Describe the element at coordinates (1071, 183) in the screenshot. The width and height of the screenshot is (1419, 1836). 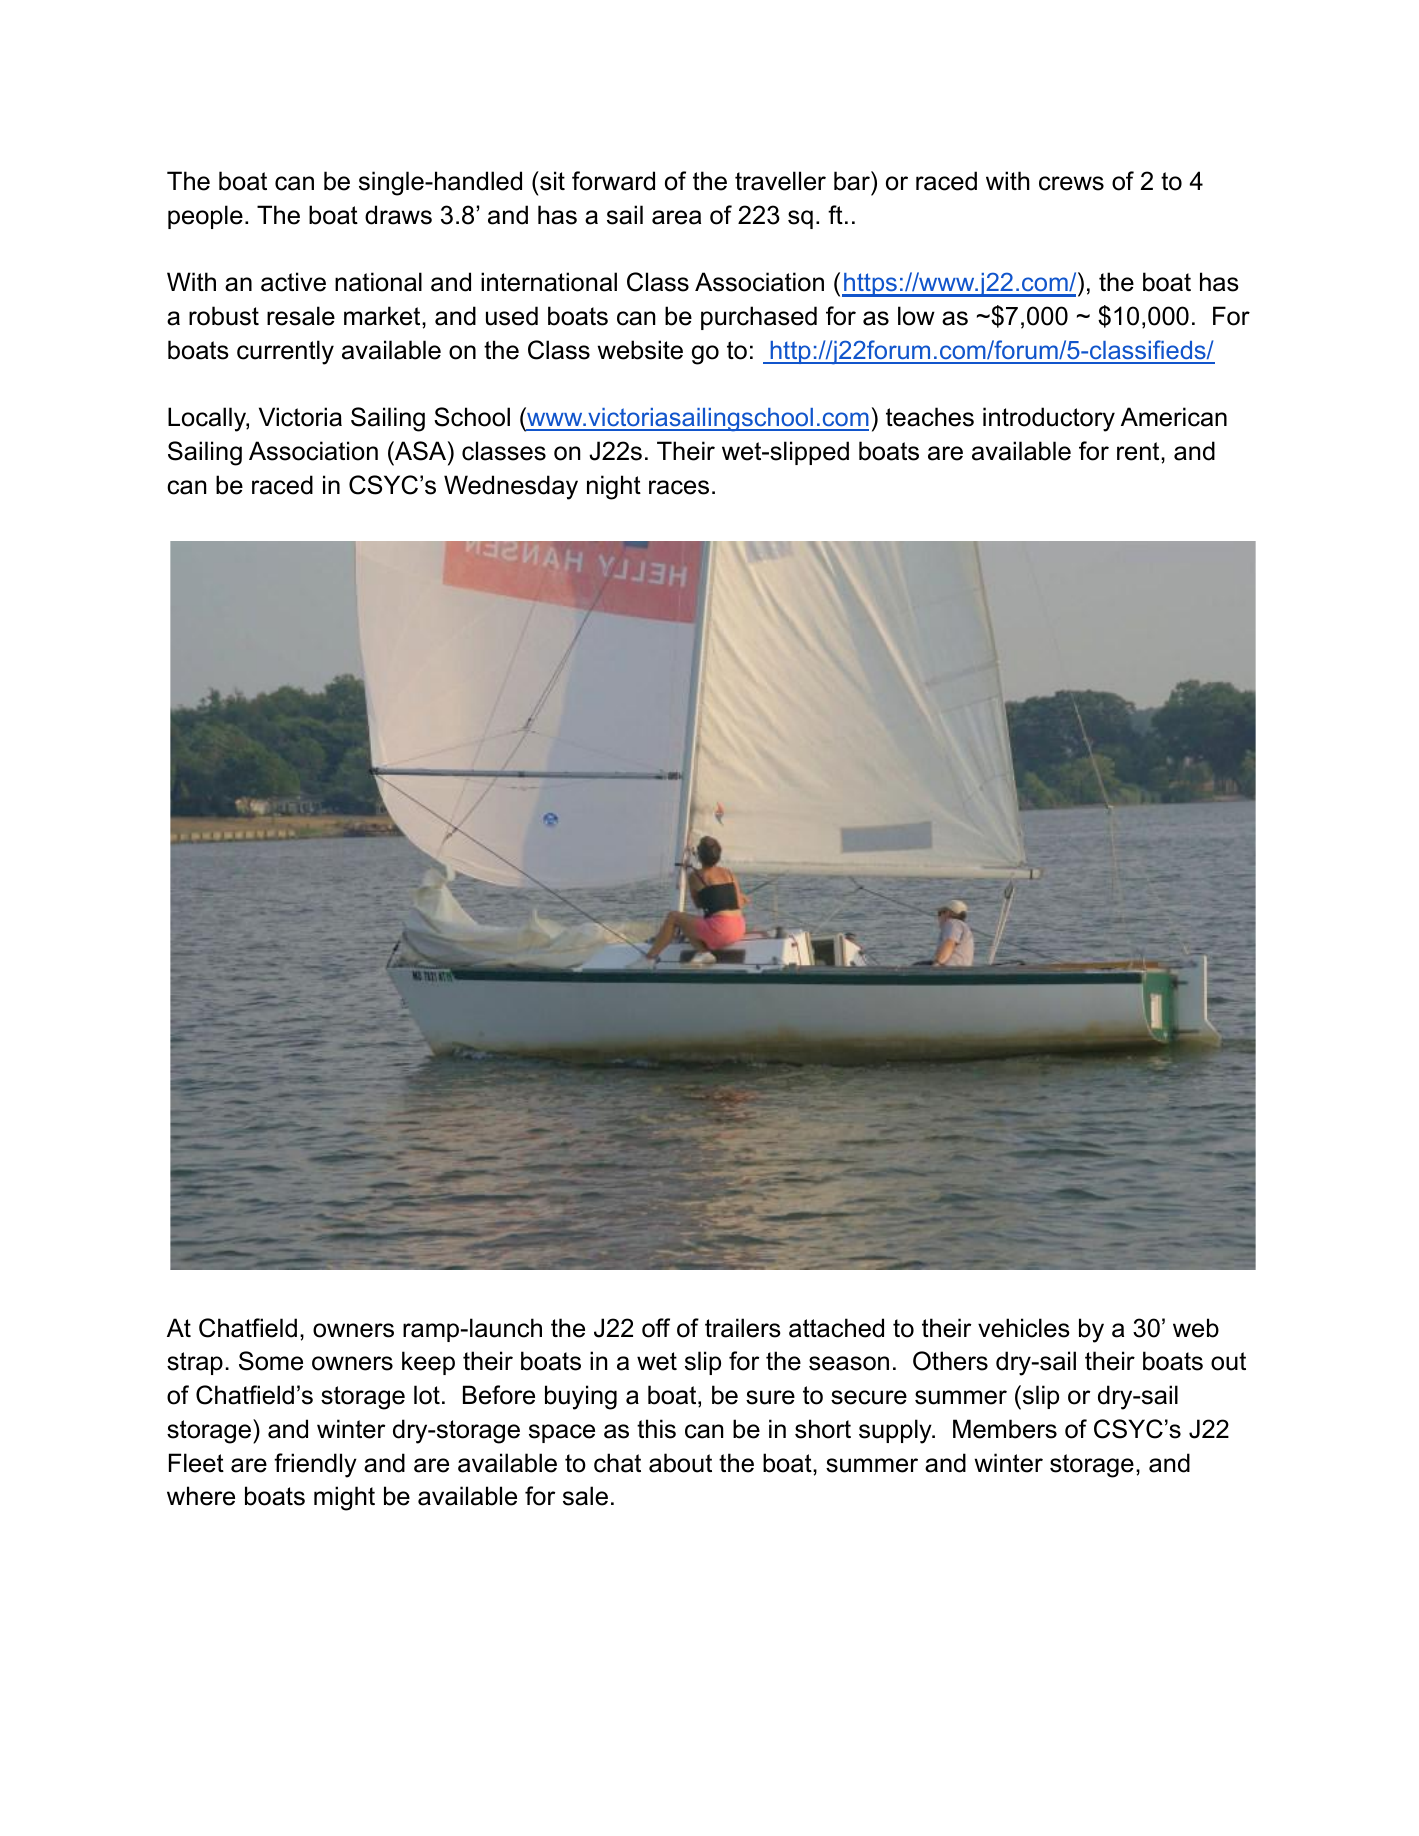
I see `crews` at that location.
